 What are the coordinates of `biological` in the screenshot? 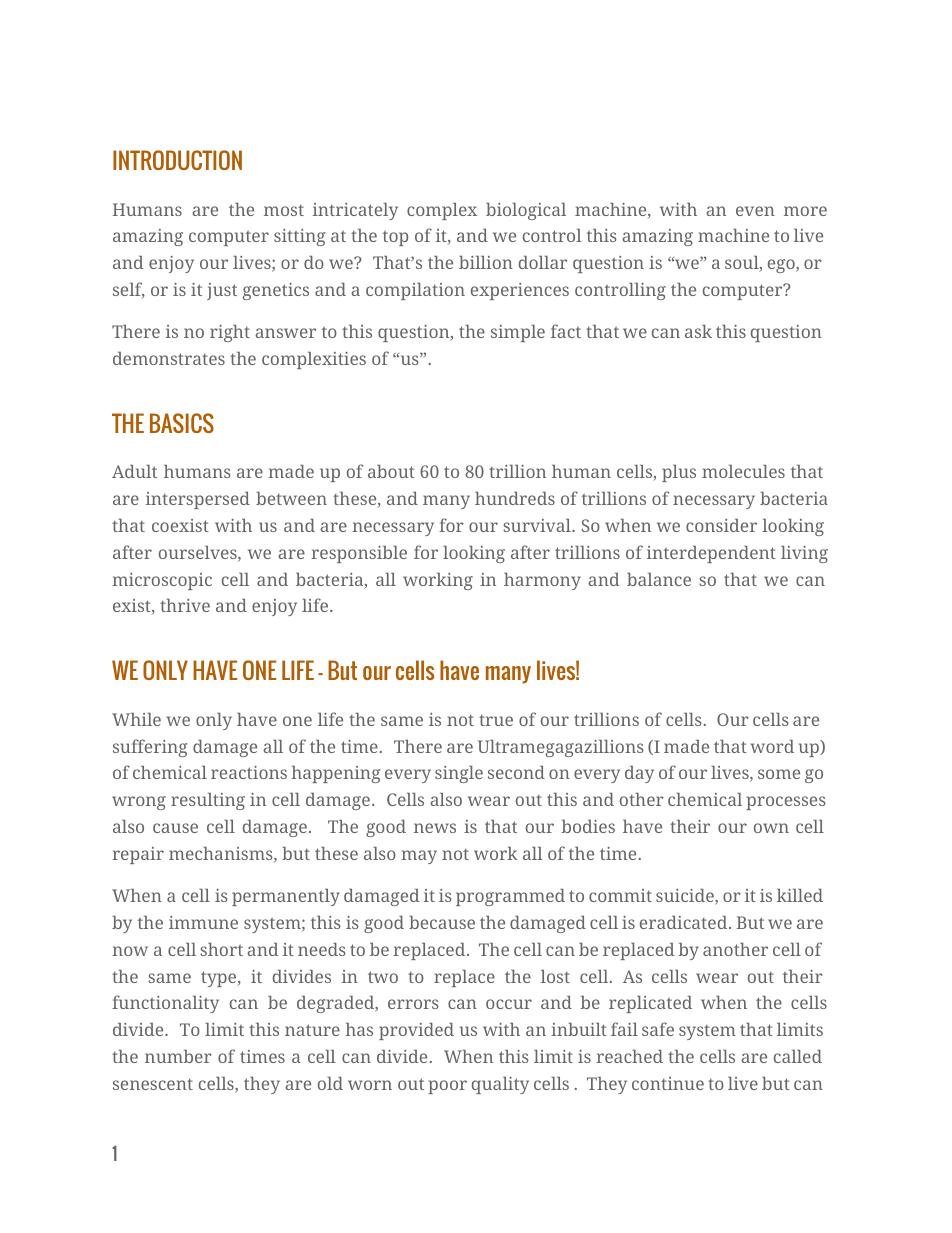 It's located at (526, 211).
